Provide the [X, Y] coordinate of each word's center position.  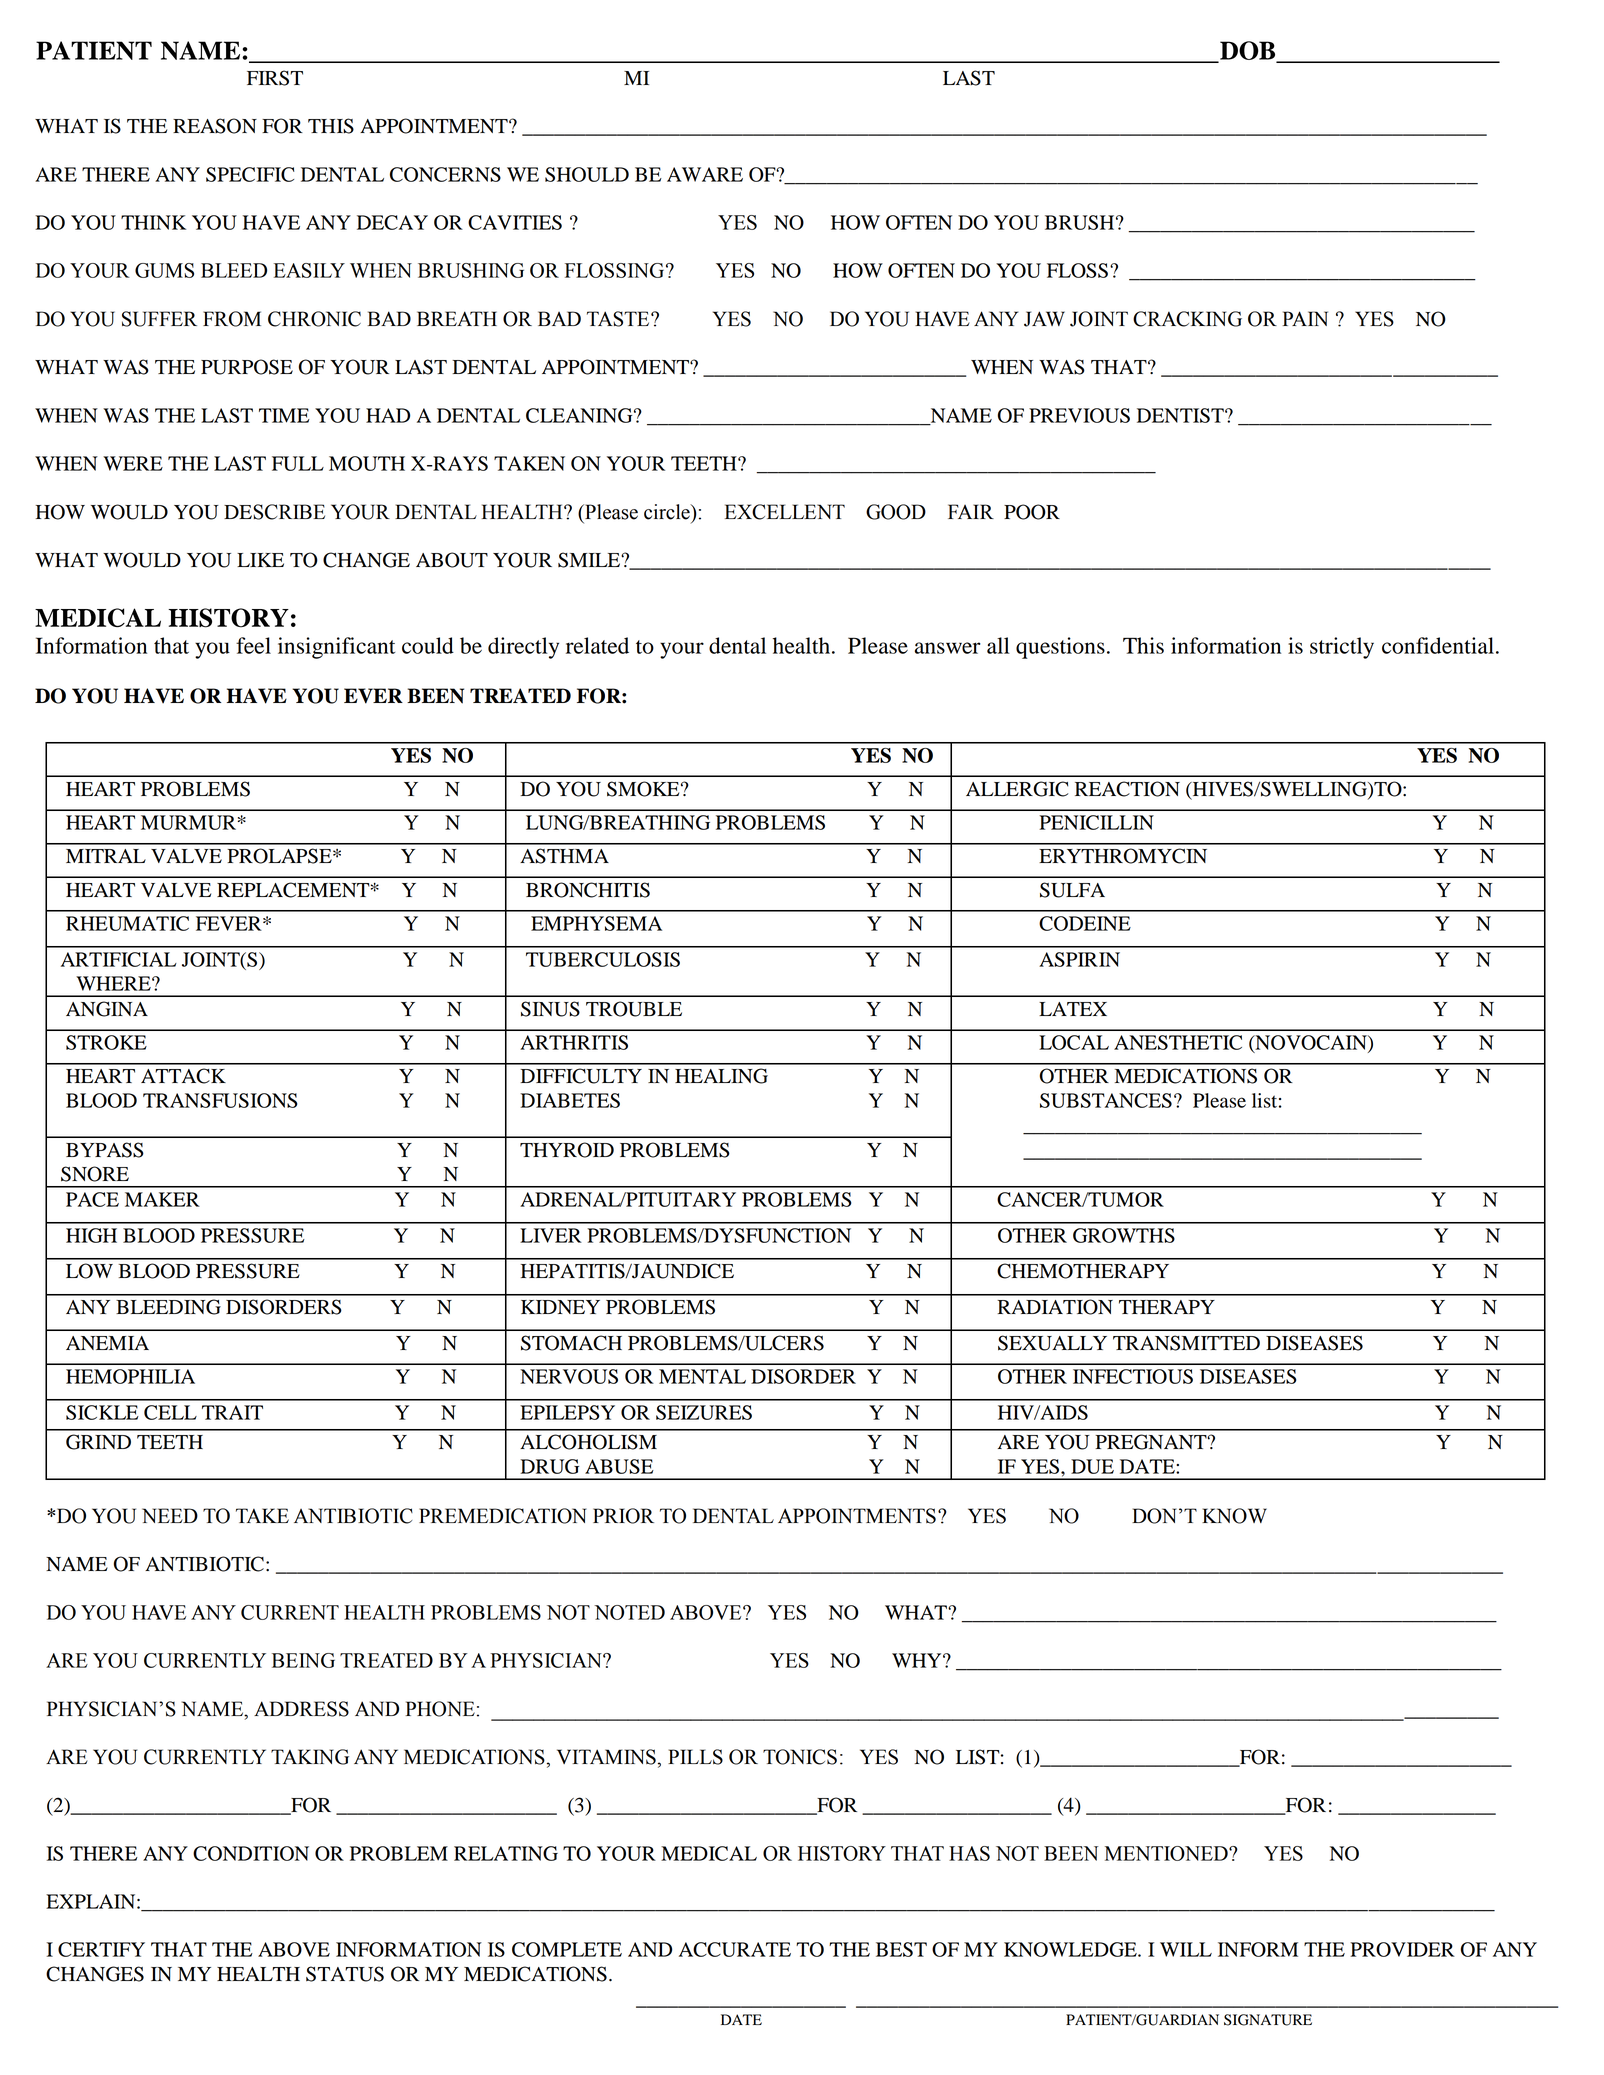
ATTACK [183, 1076]
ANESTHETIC [1178, 1042]
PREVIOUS [1079, 415]
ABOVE [294, 1949]
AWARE [705, 174]
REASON [215, 126]
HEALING [721, 1076]
